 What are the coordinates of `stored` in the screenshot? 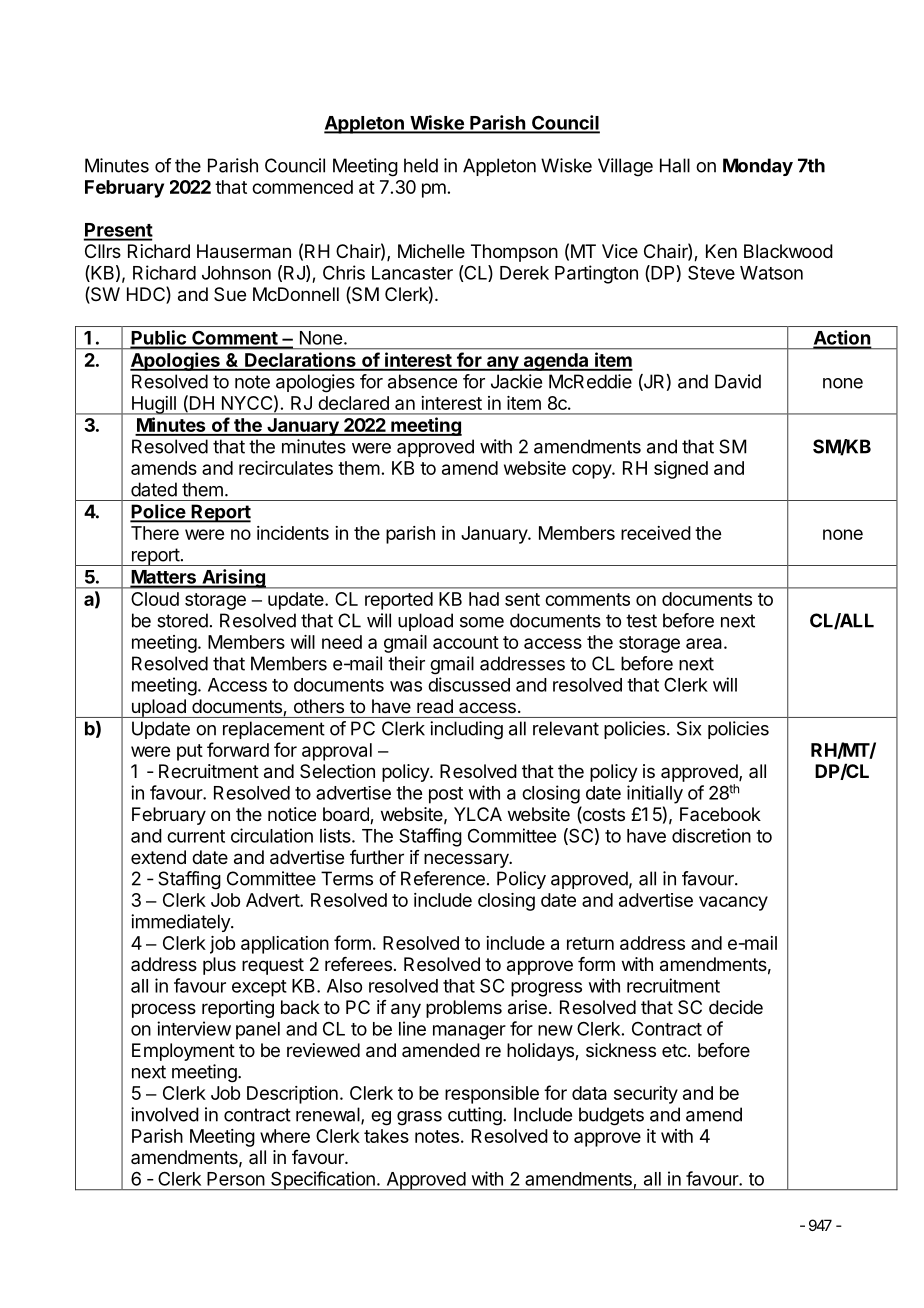 It's located at (182, 620).
